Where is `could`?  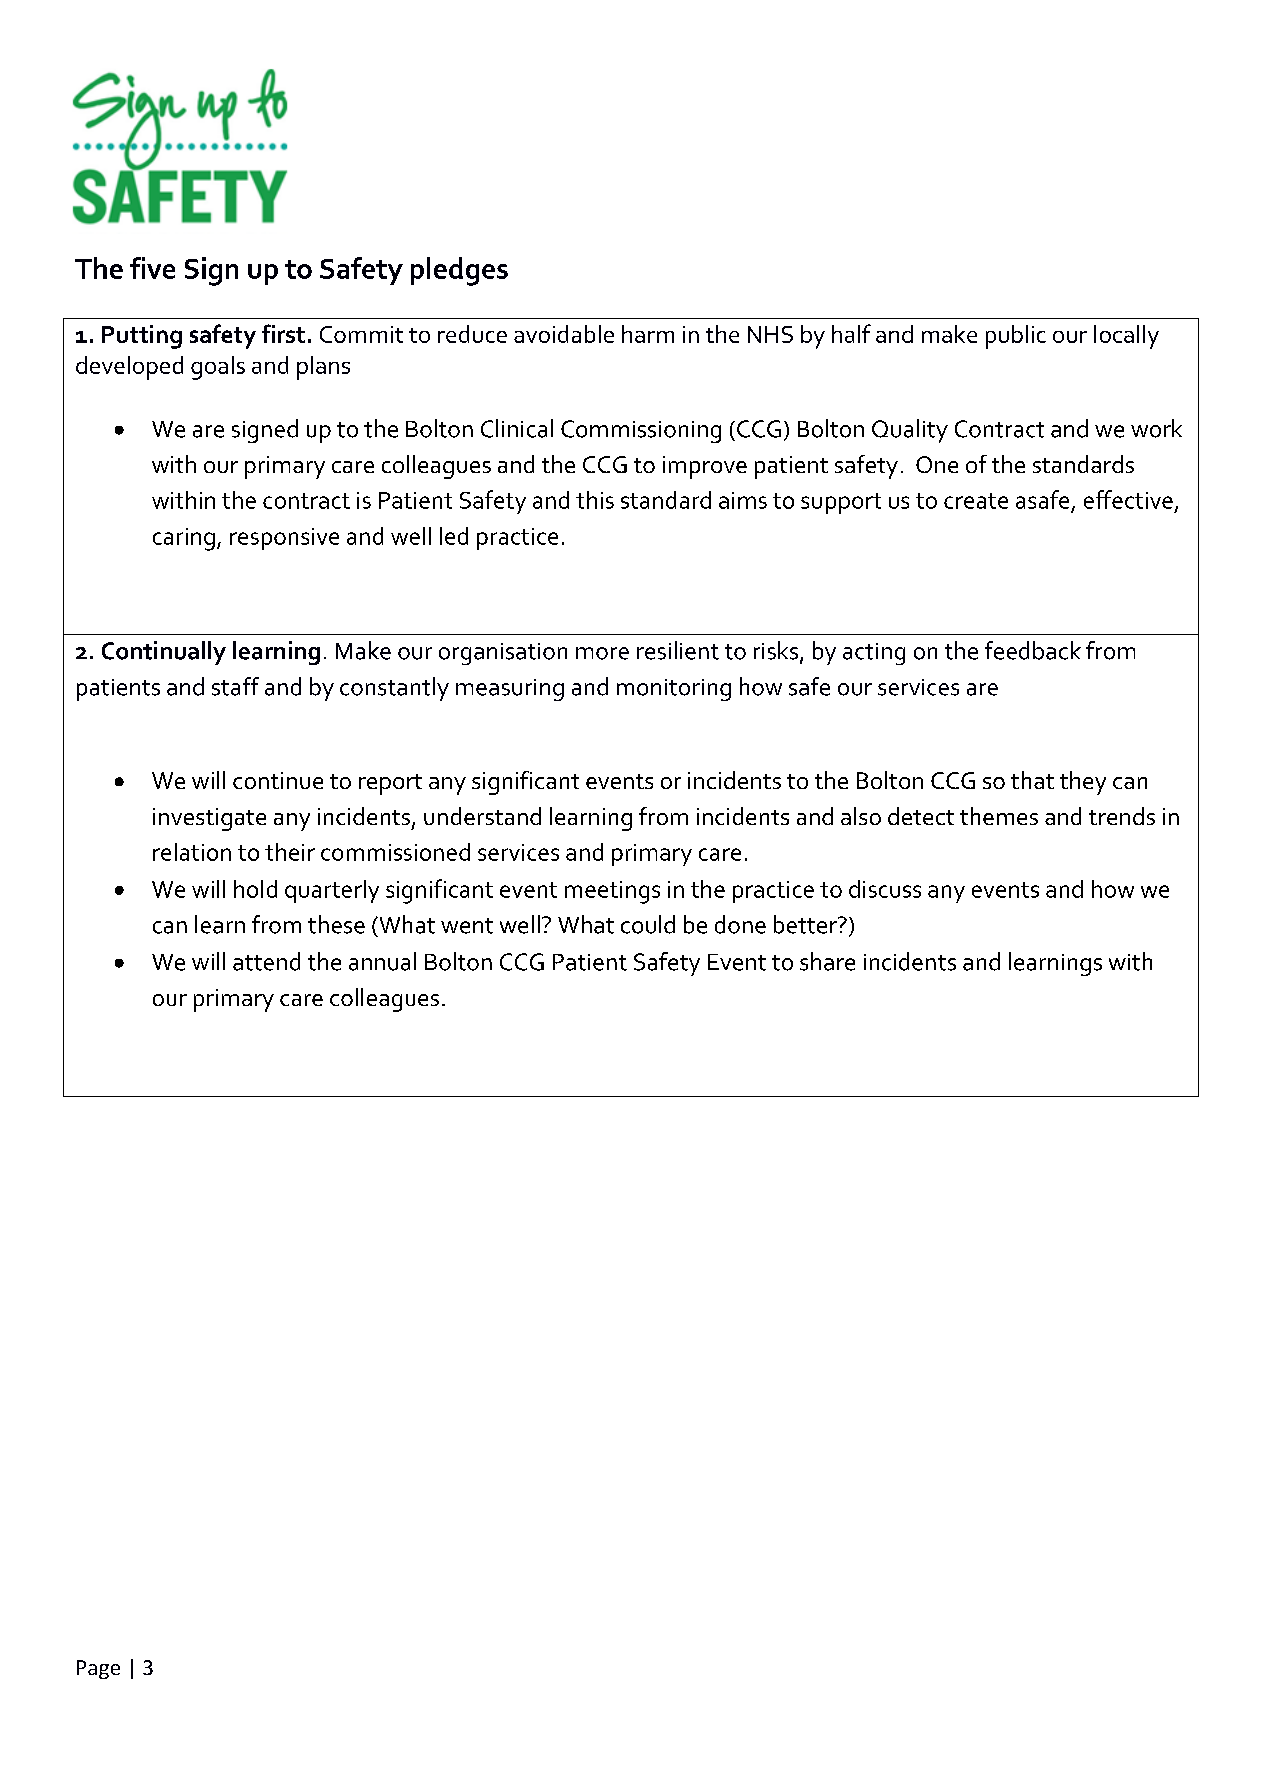
could is located at coordinates (648, 924).
